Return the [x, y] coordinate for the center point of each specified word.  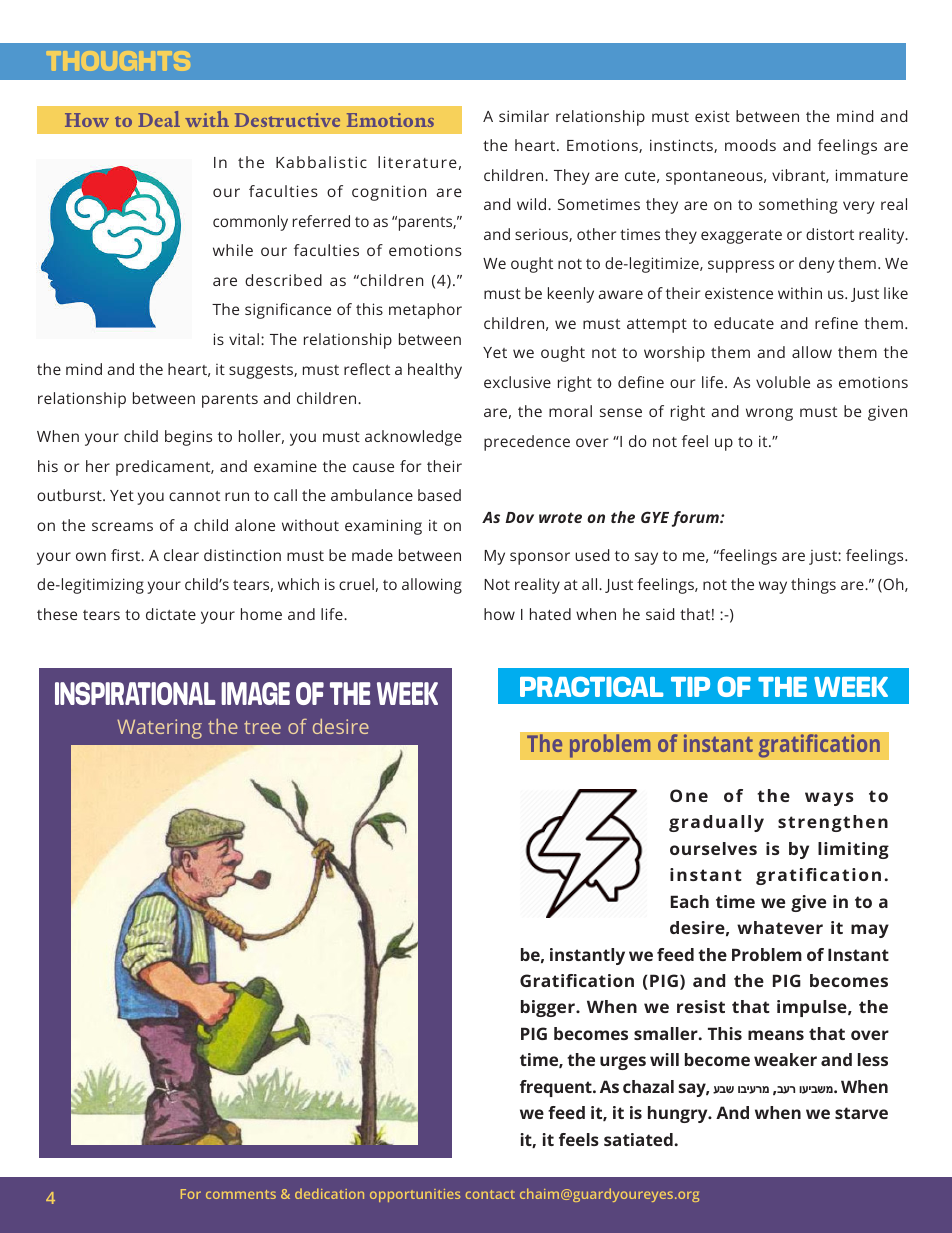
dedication [329, 1193]
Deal [159, 119]
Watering [159, 729]
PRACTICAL [591, 687]
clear [181, 555]
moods [750, 145]
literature [417, 162]
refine [836, 323]
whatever [780, 927]
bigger [549, 1008]
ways [829, 799]
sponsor [540, 558]
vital [244, 339]
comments [241, 1194]
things [813, 586]
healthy [435, 371]
